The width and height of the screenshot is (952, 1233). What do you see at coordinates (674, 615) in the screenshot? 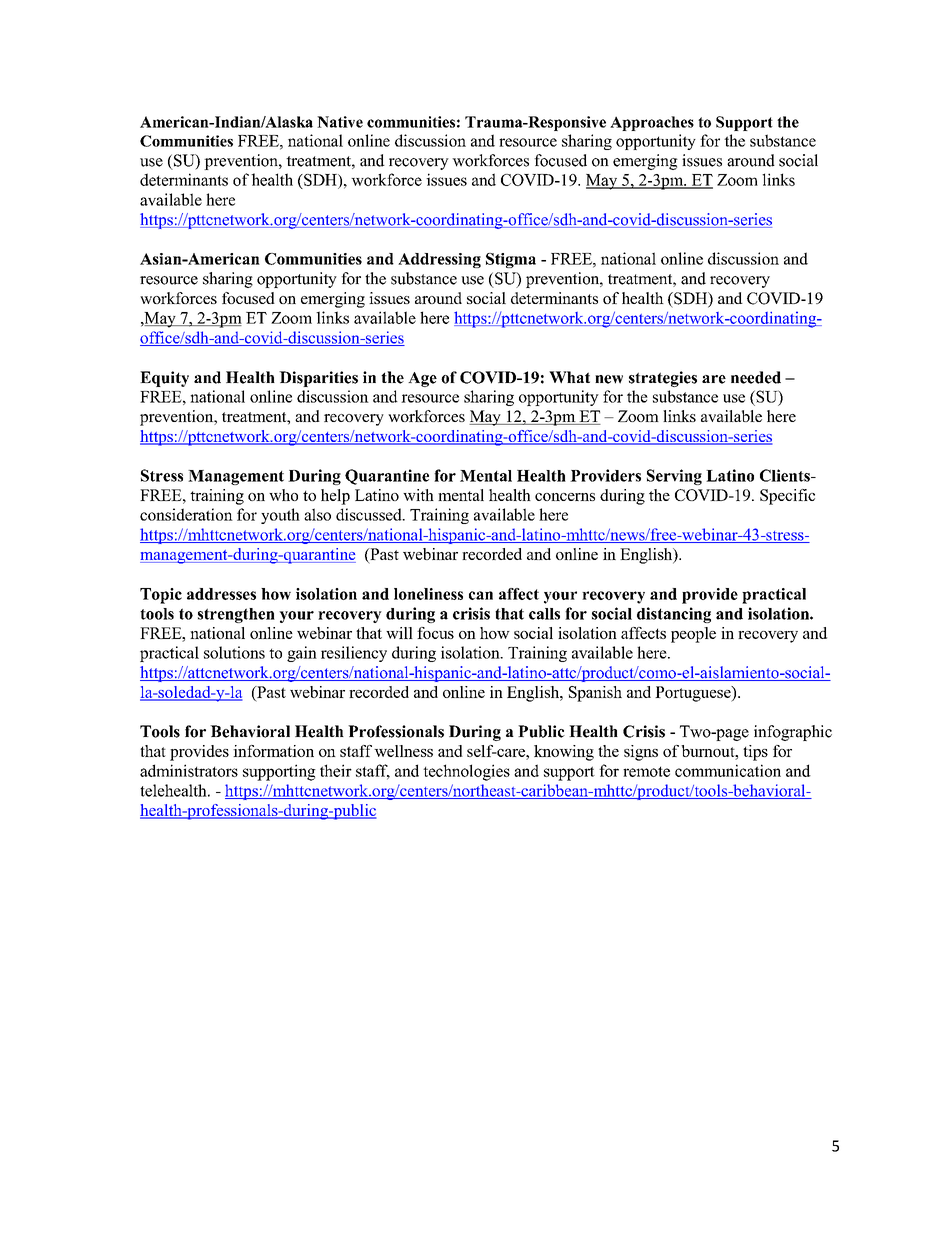
I see `distancing` at bounding box center [674, 615].
